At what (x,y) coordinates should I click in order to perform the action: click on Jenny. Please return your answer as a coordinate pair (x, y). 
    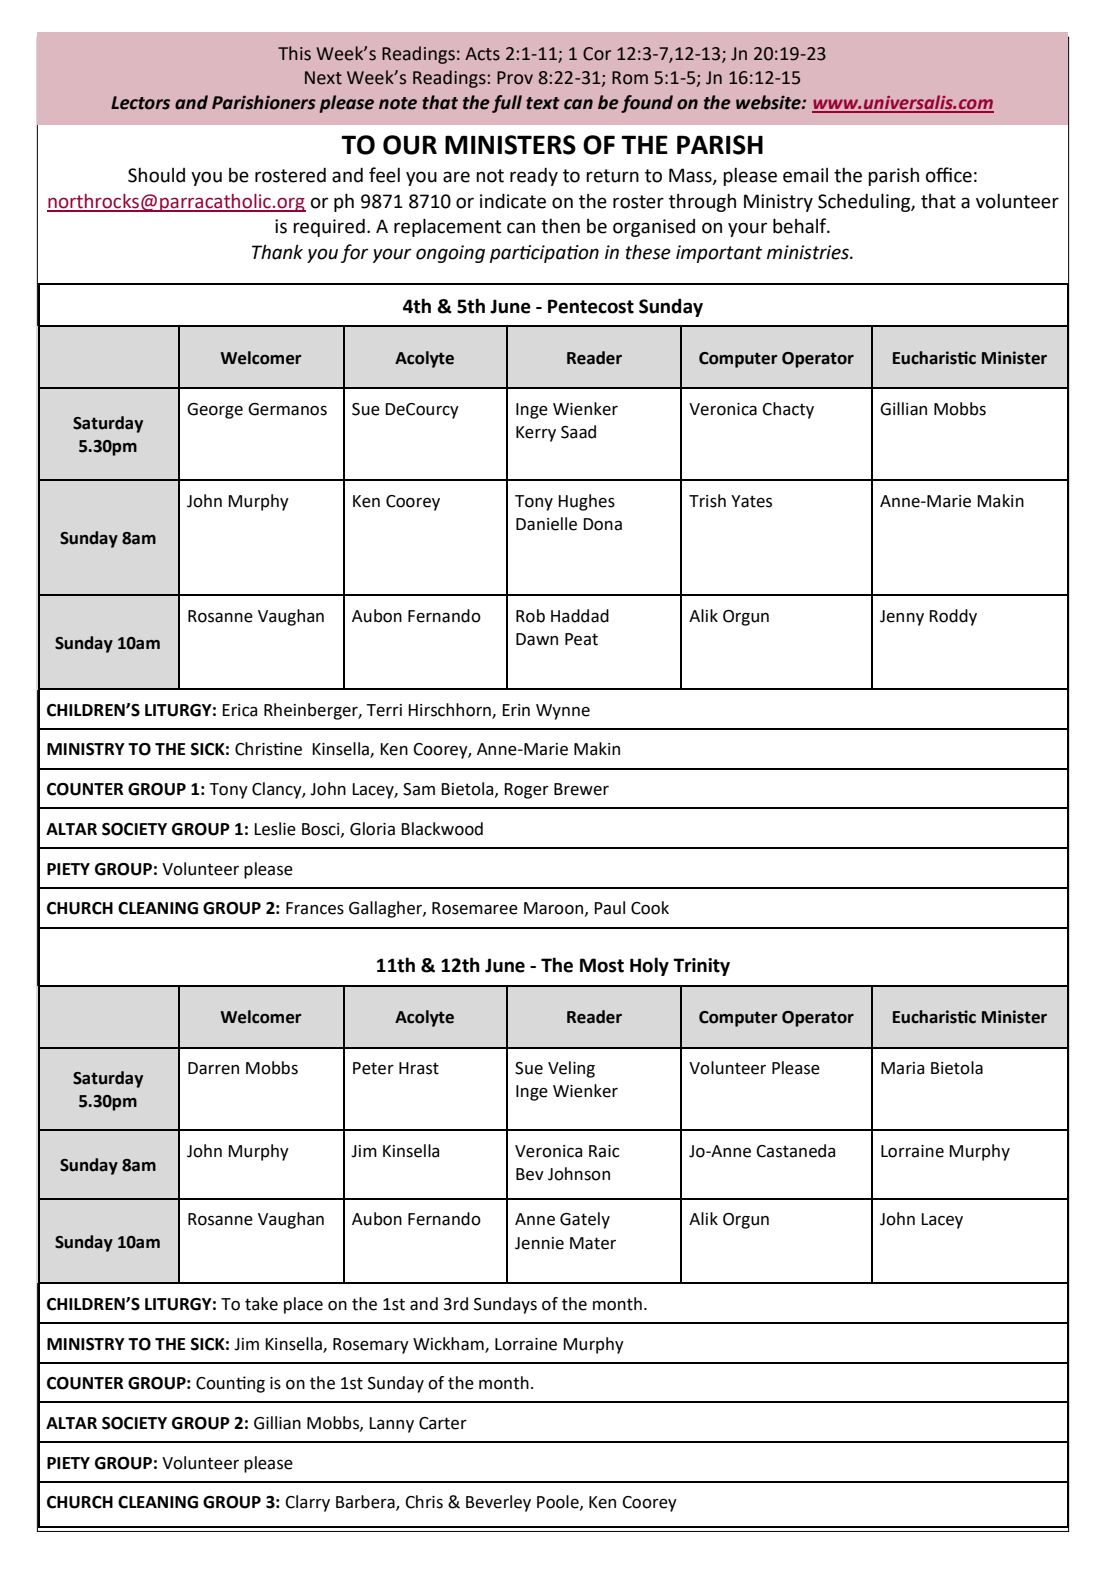
    Looking at the image, I should click on (902, 618).
